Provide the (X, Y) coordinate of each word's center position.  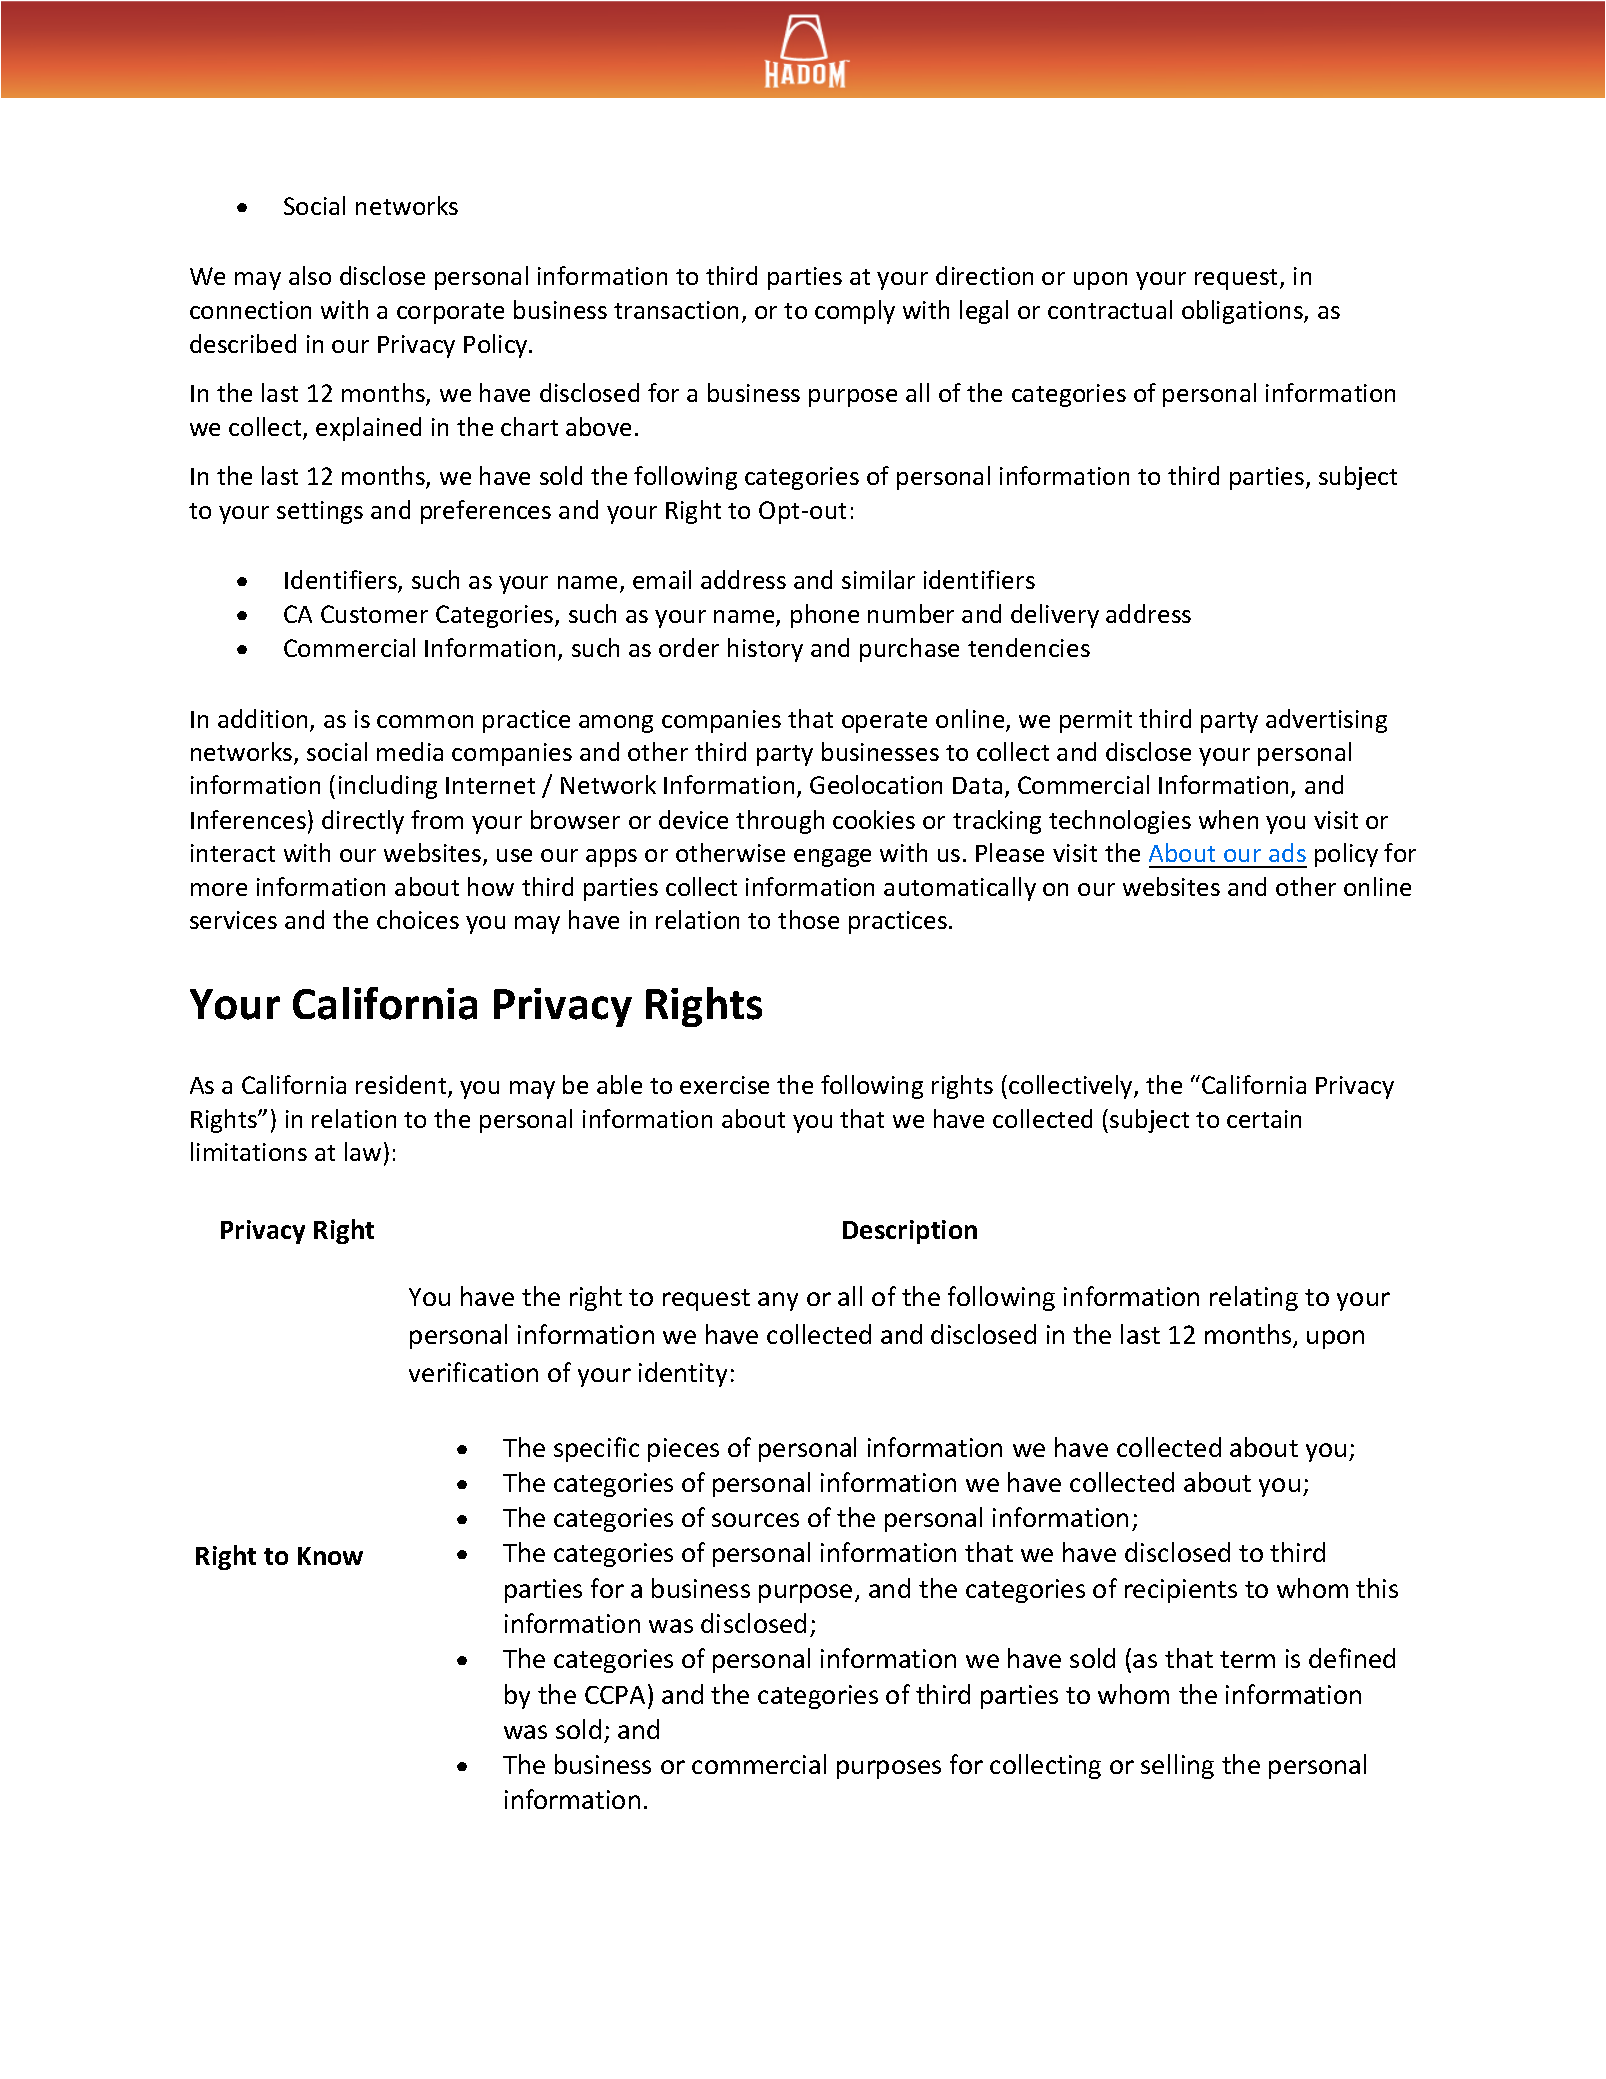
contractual (1110, 309)
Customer (374, 614)
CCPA (617, 1694)
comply (855, 312)
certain (1264, 1119)
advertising (1326, 721)
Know (330, 1556)
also (310, 275)
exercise (724, 1085)
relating (1254, 1298)
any (778, 1301)
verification (473, 1372)
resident (402, 1086)
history (765, 650)
